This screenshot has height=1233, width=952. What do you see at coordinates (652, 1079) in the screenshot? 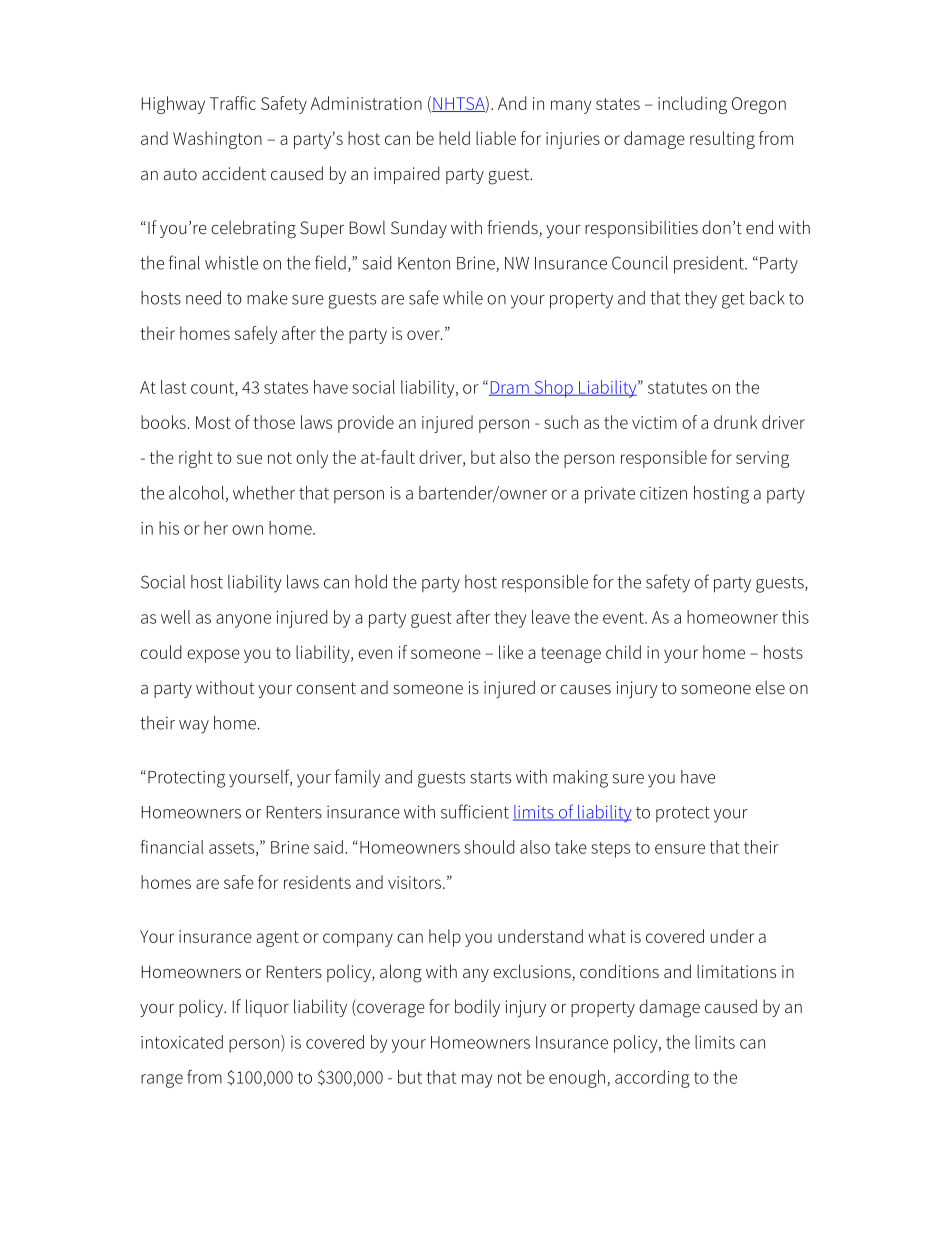
I see `according` at bounding box center [652, 1079].
